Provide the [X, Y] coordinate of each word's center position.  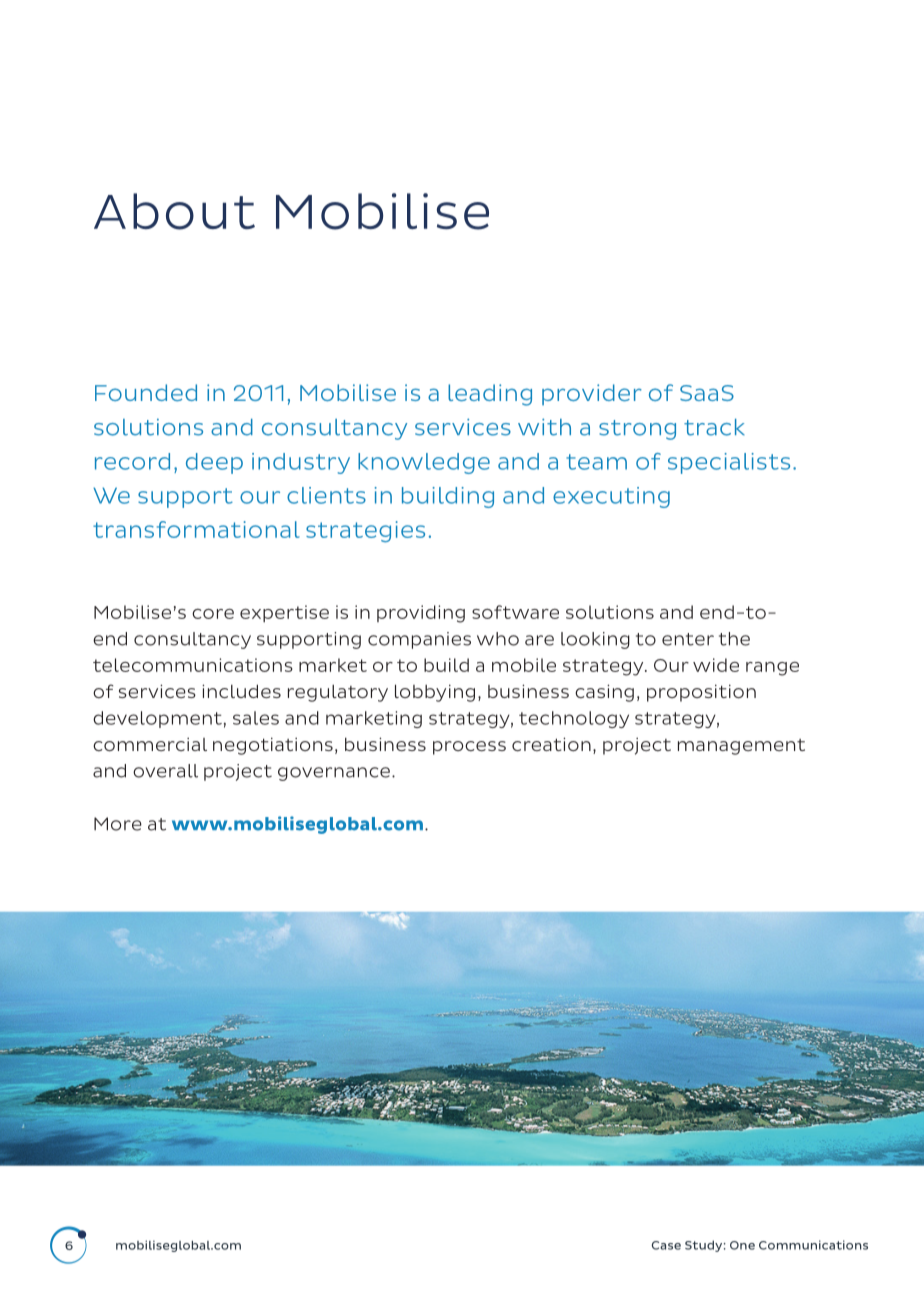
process [469, 748]
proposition [701, 693]
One [742, 1245]
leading [490, 395]
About [174, 211]
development [157, 719]
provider [592, 394]
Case [666, 1245]
